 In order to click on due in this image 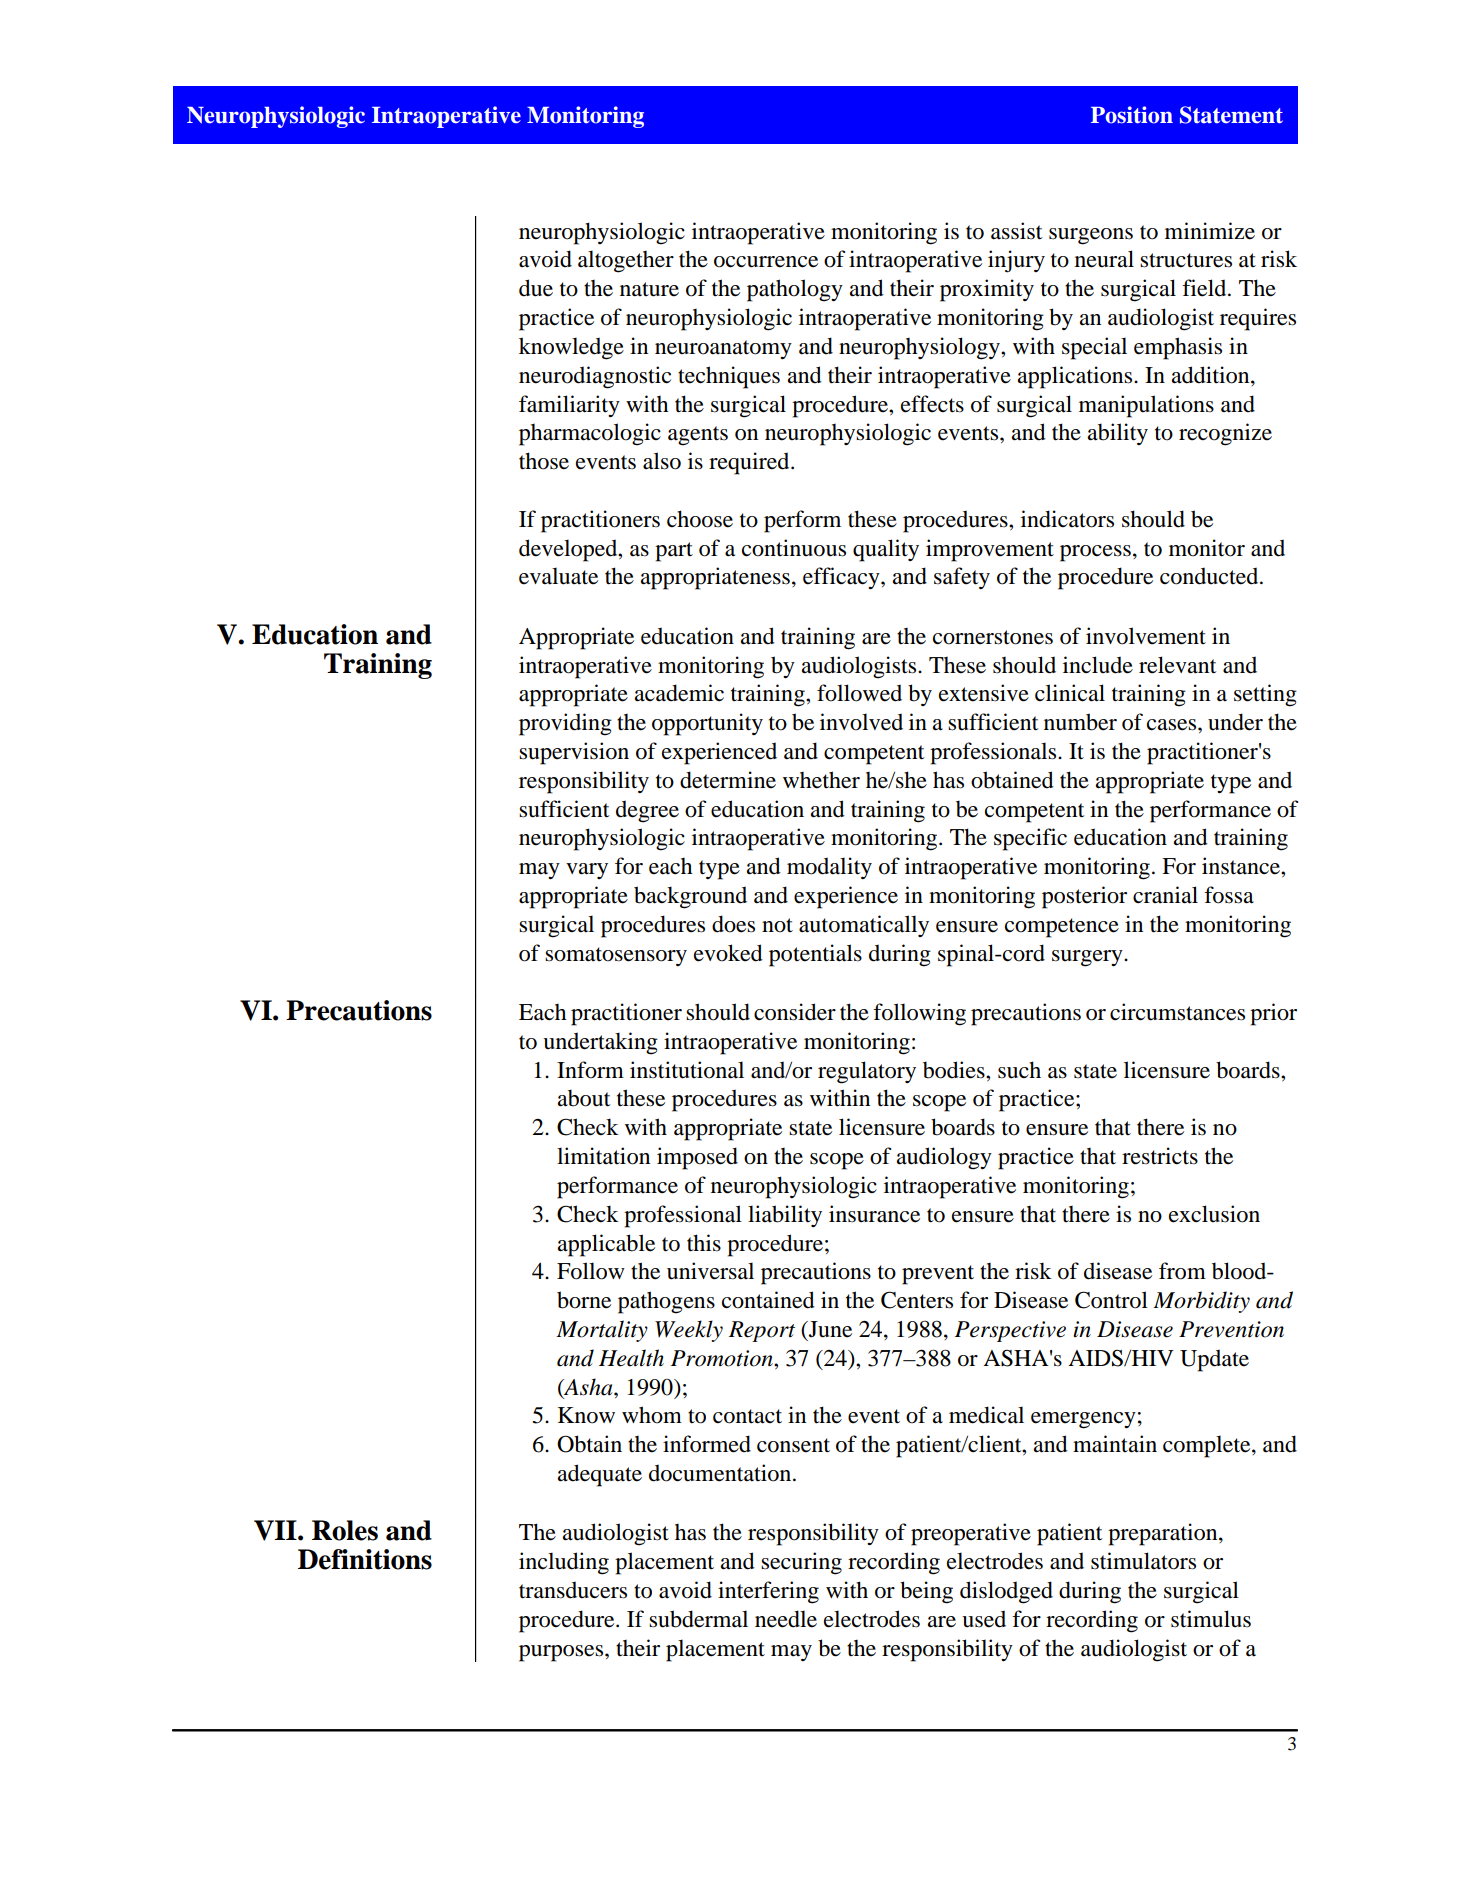, I will do `click(536, 288)`.
